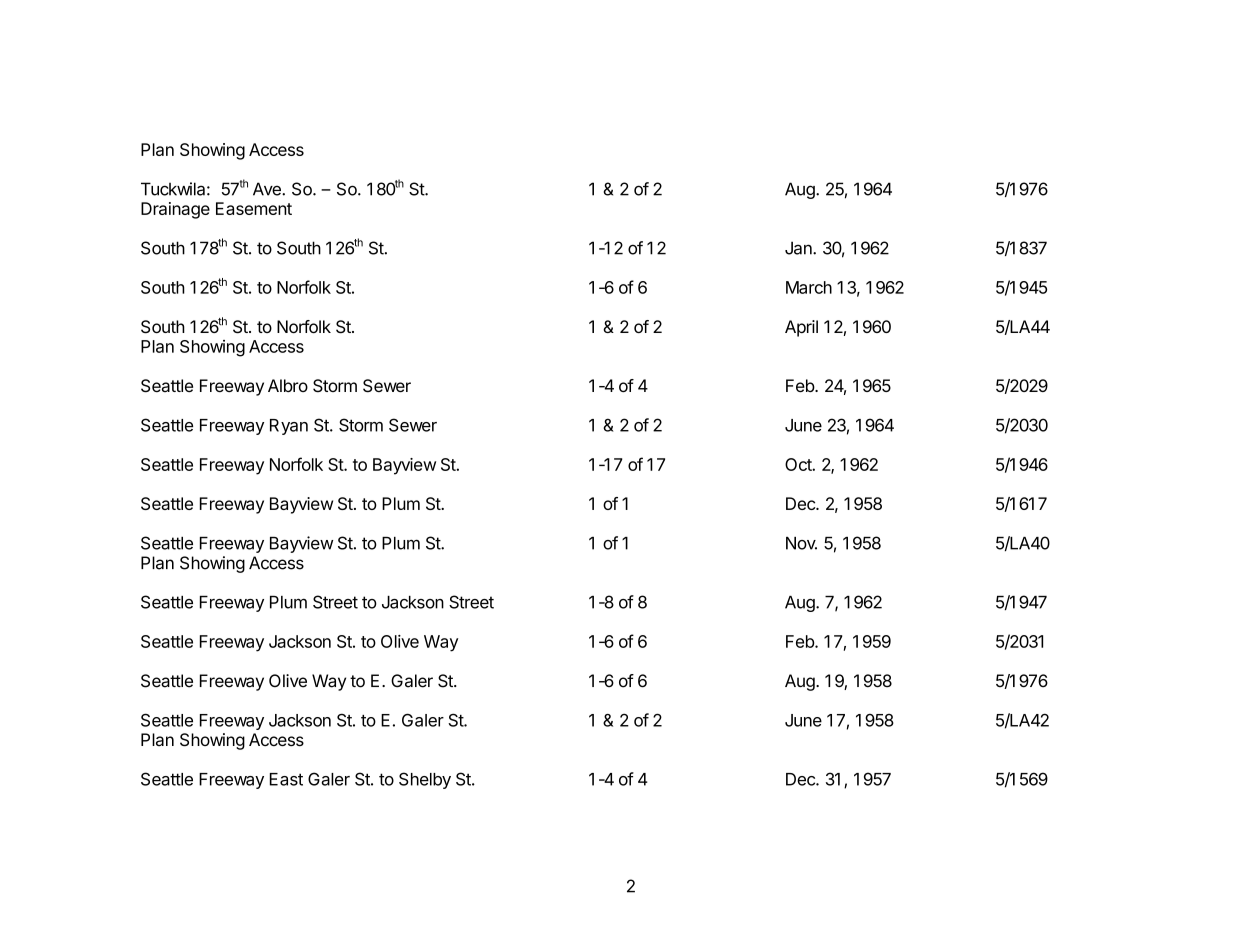 The height and width of the page is (952, 1233). Describe the element at coordinates (799, 248) in the page. I see `Jan` at that location.
